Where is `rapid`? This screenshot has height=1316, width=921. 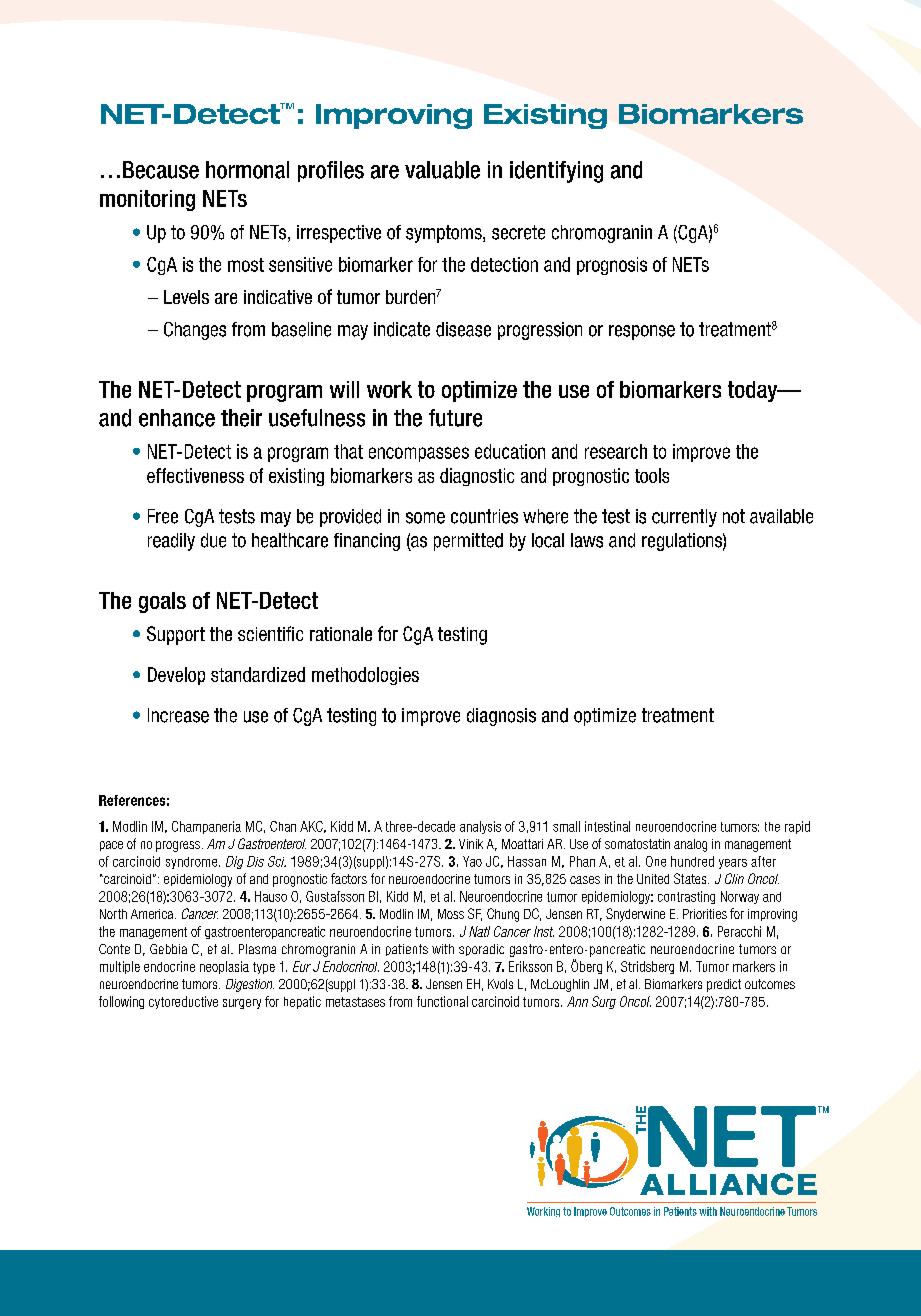
rapid is located at coordinates (797, 827).
